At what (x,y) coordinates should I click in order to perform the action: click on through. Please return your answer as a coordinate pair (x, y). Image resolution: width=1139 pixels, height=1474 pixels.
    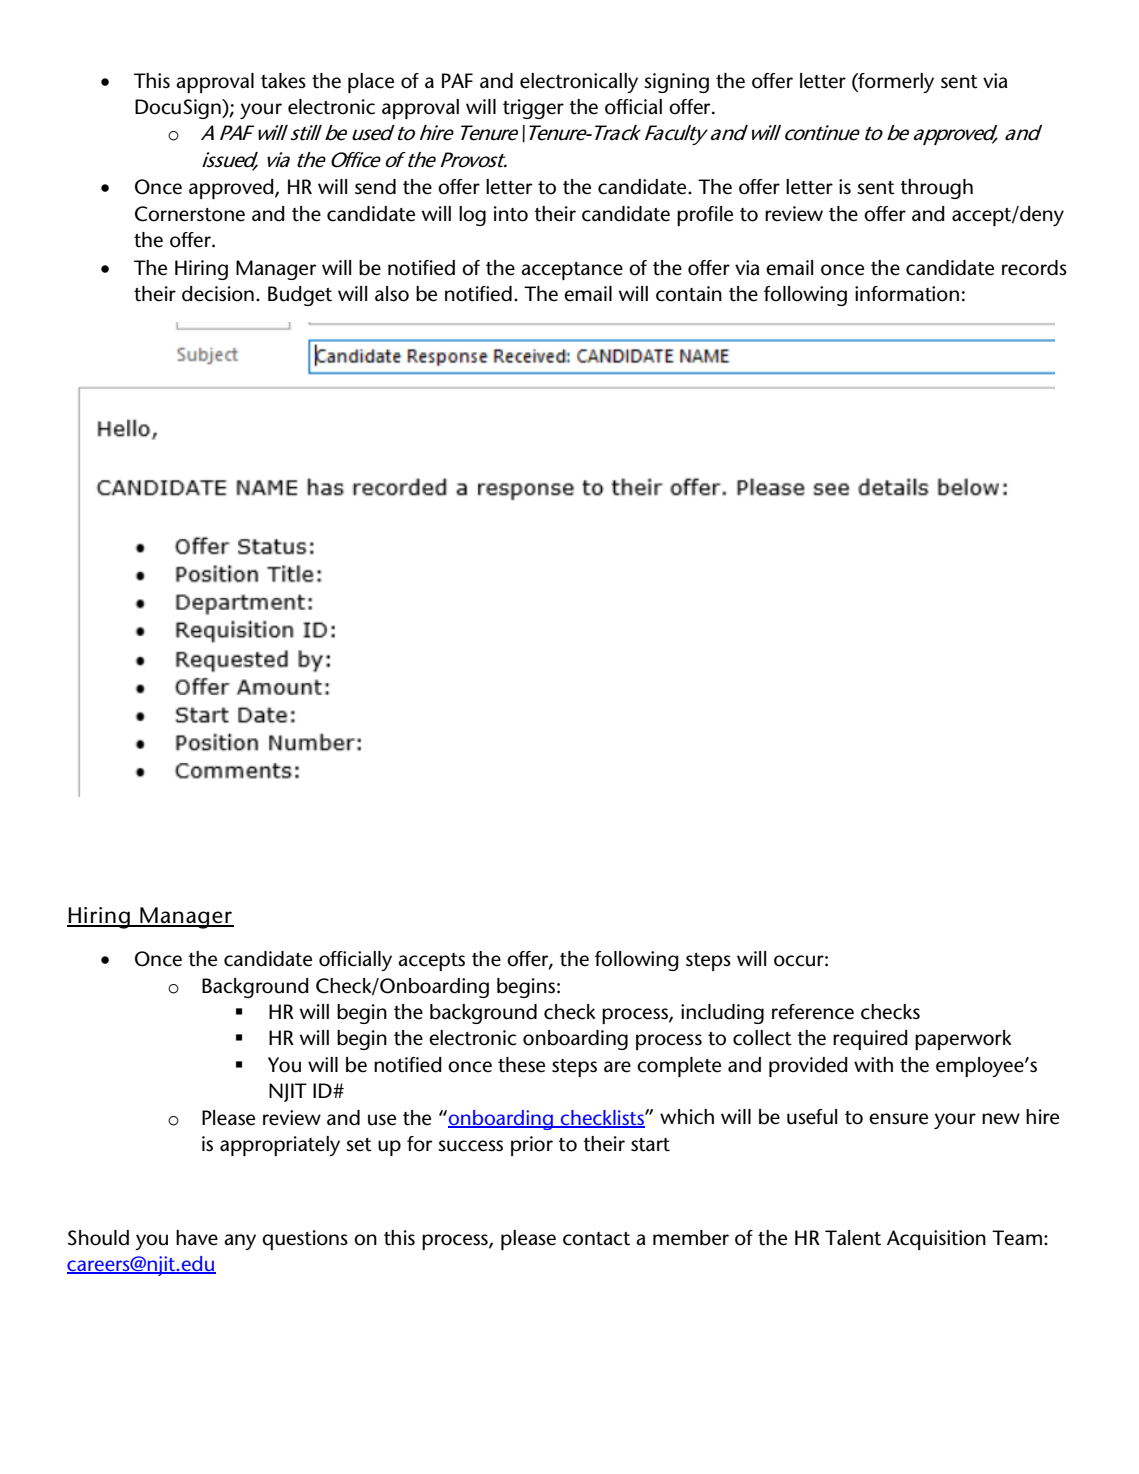
    Looking at the image, I should click on (936, 189).
